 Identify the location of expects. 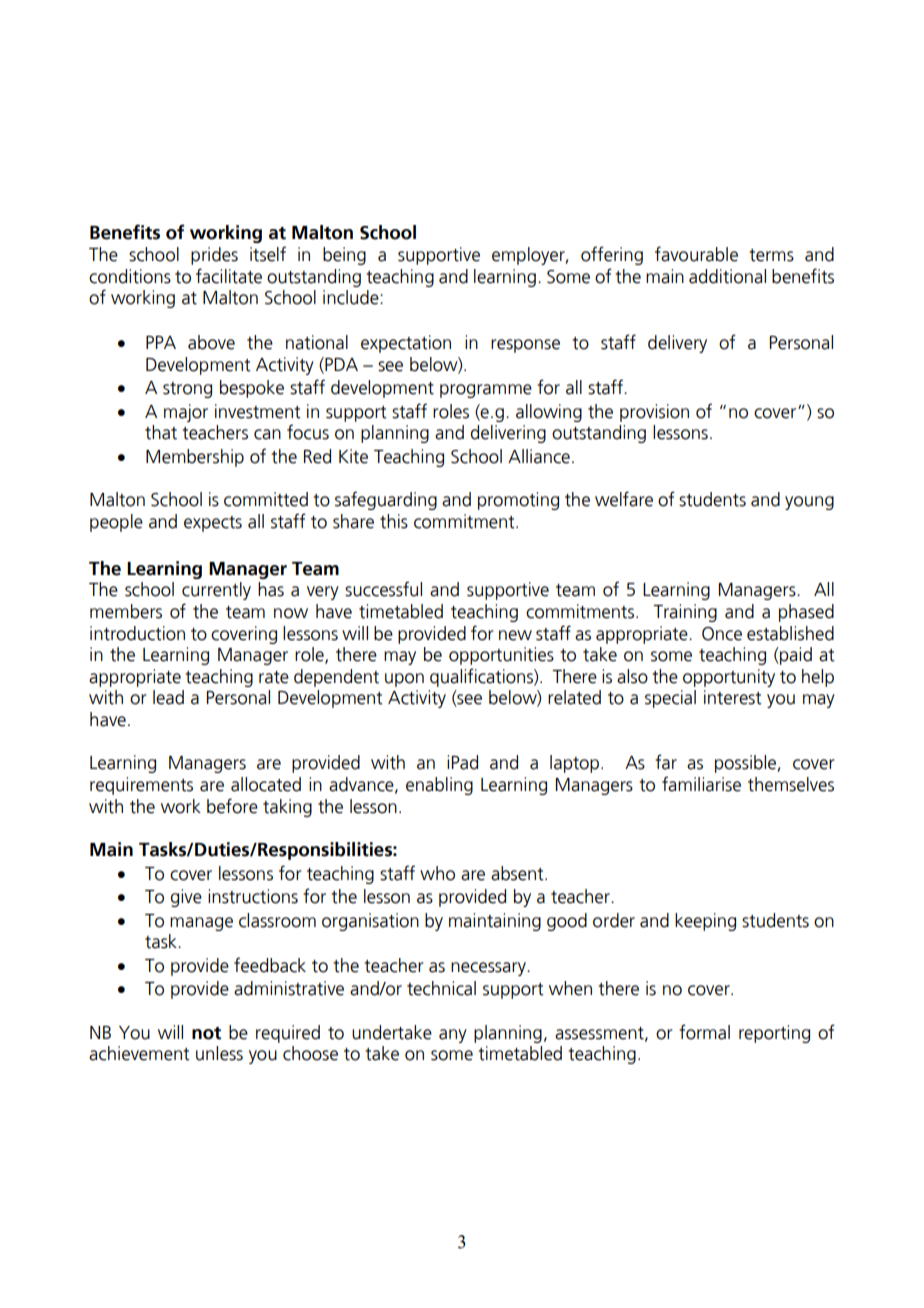
(213, 524).
